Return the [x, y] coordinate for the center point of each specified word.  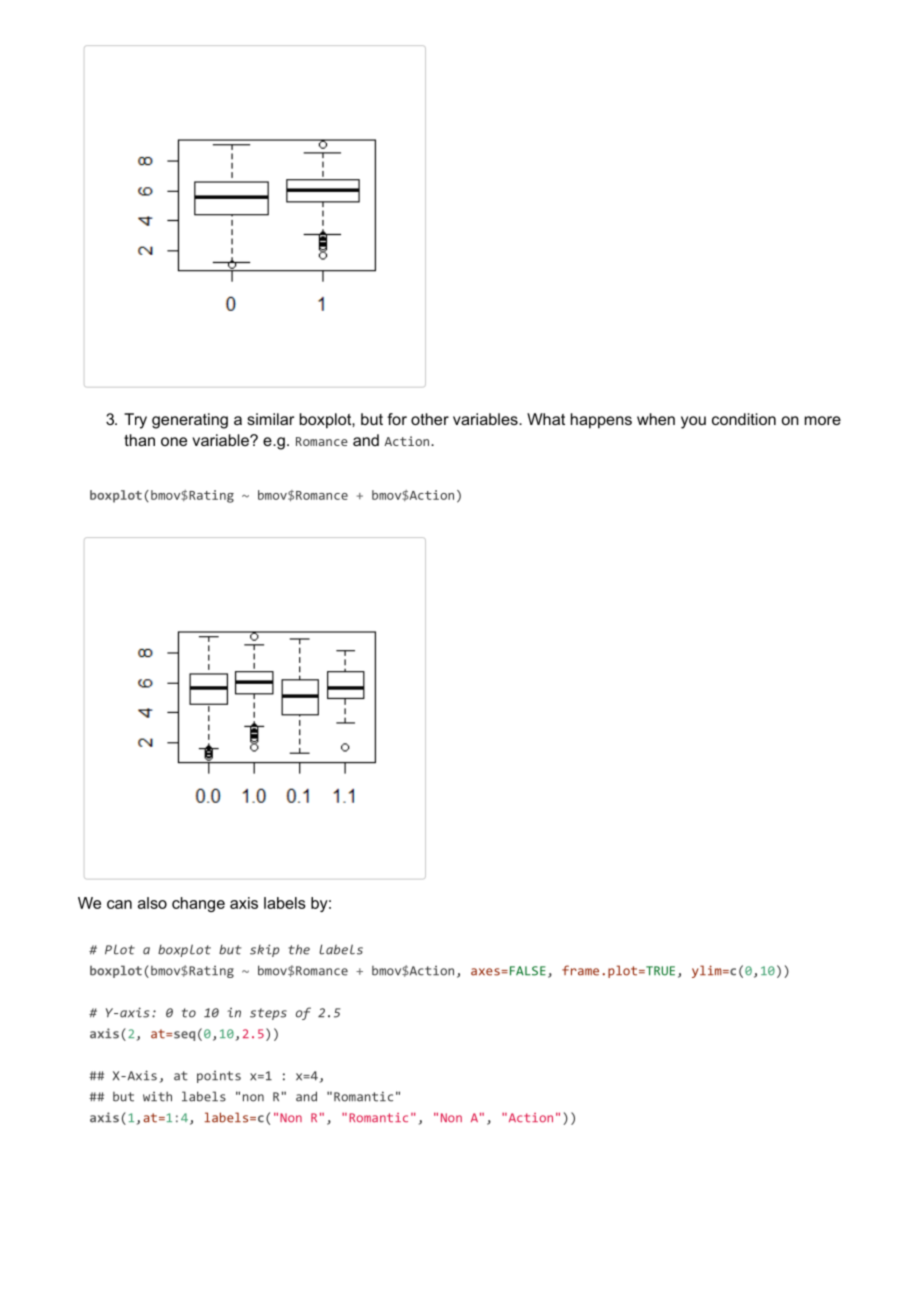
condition [744, 419]
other [430, 419]
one [174, 441]
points [219, 1077]
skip [264, 950]
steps [268, 1014]
